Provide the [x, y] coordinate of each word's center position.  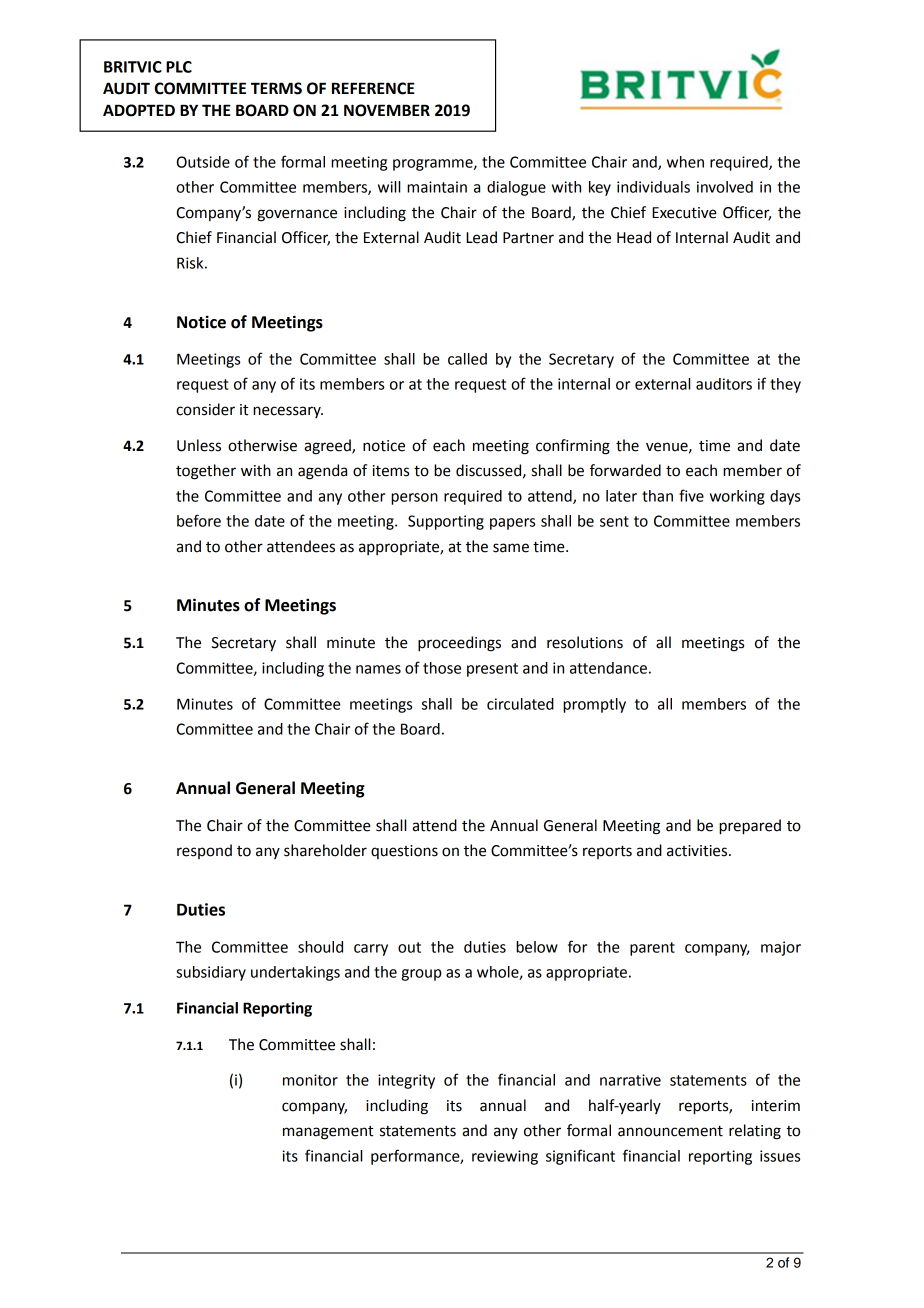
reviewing [505, 1157]
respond [204, 851]
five [691, 495]
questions [404, 852]
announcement [670, 1131]
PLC [179, 67]
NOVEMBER [387, 110]
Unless [199, 445]
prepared [750, 827]
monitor [310, 1080]
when [685, 162]
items [391, 471]
